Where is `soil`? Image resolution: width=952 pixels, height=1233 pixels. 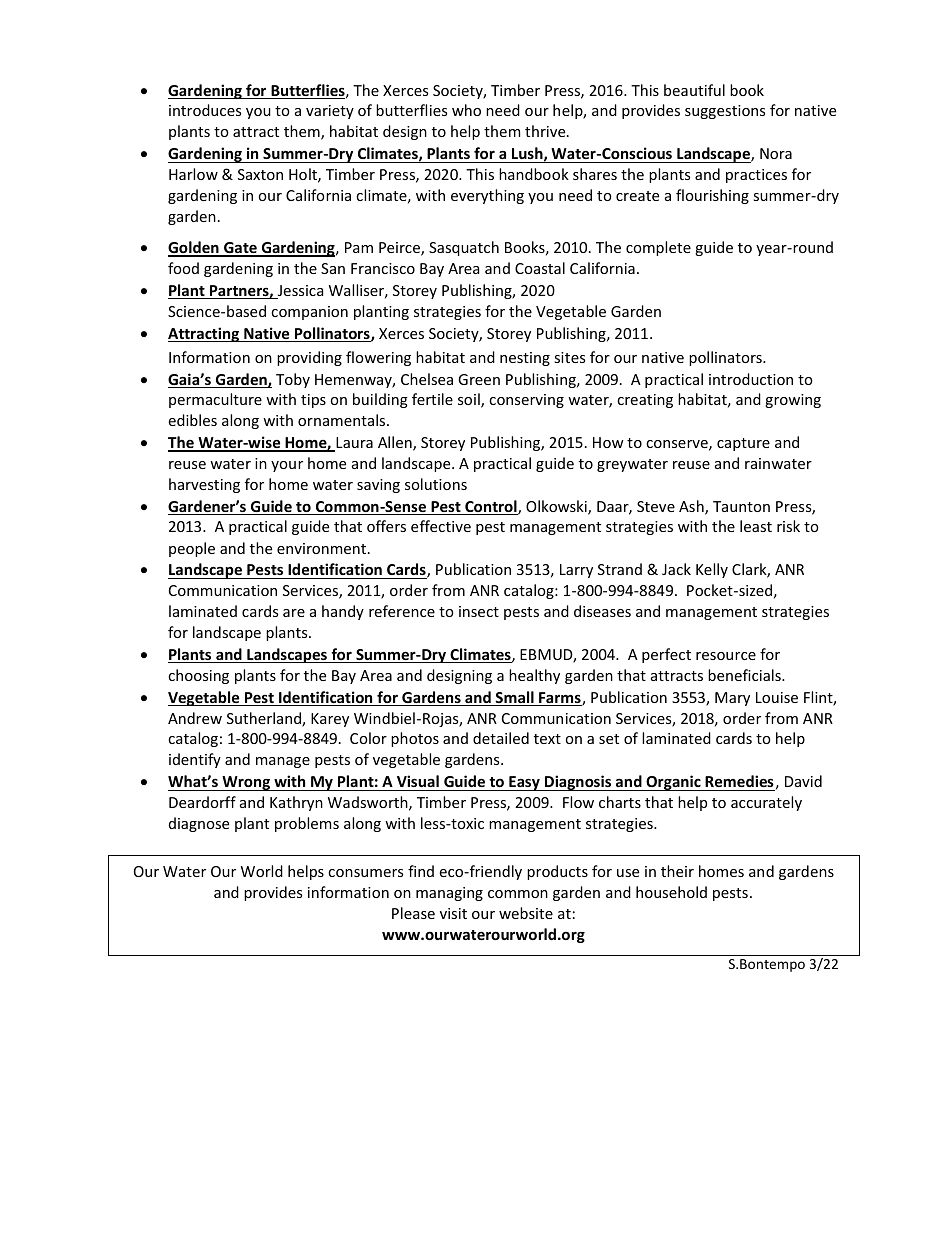
soil is located at coordinates (470, 400).
